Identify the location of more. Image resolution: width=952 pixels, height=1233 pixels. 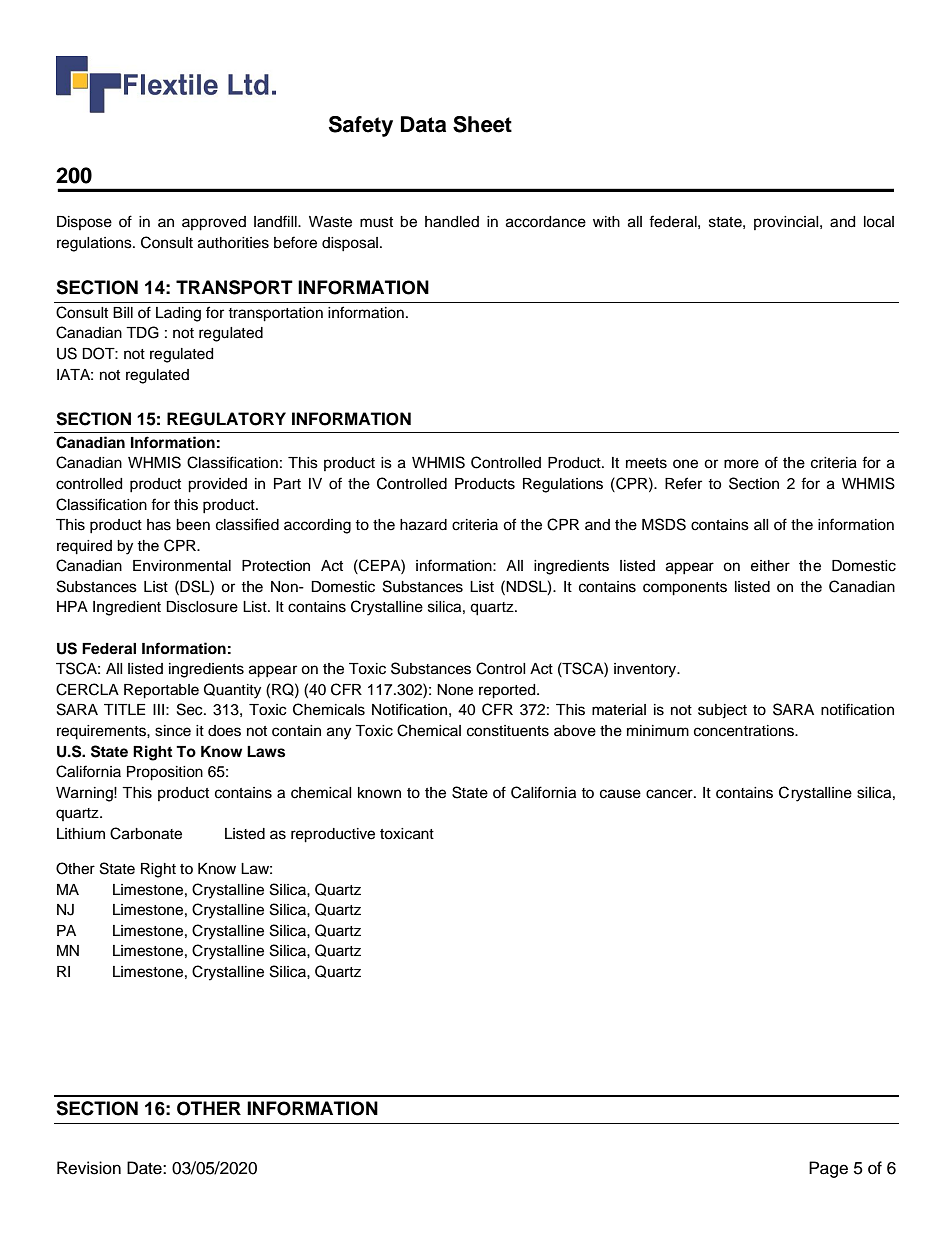
(741, 464).
